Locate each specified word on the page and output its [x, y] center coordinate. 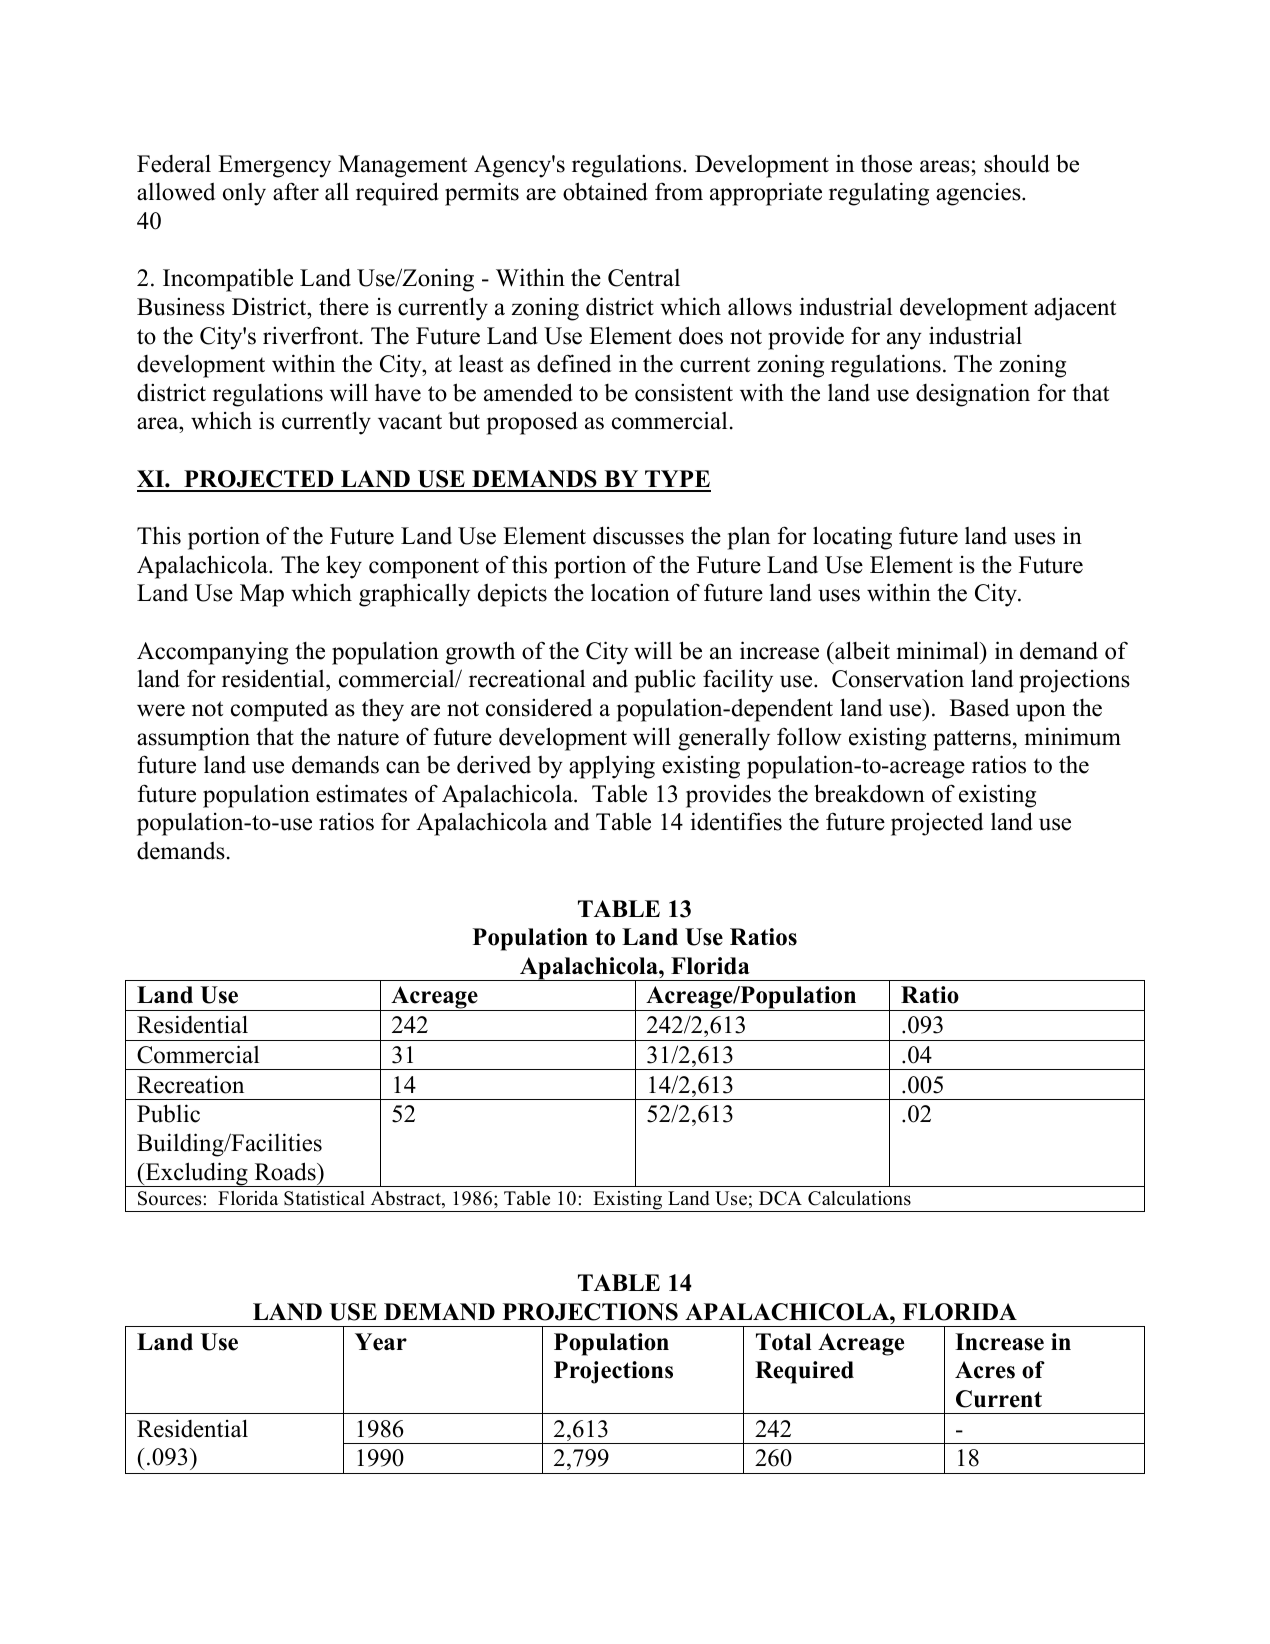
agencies [979, 194]
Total [784, 1342]
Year [381, 1342]
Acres [985, 1370]
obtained [605, 191]
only [244, 194]
